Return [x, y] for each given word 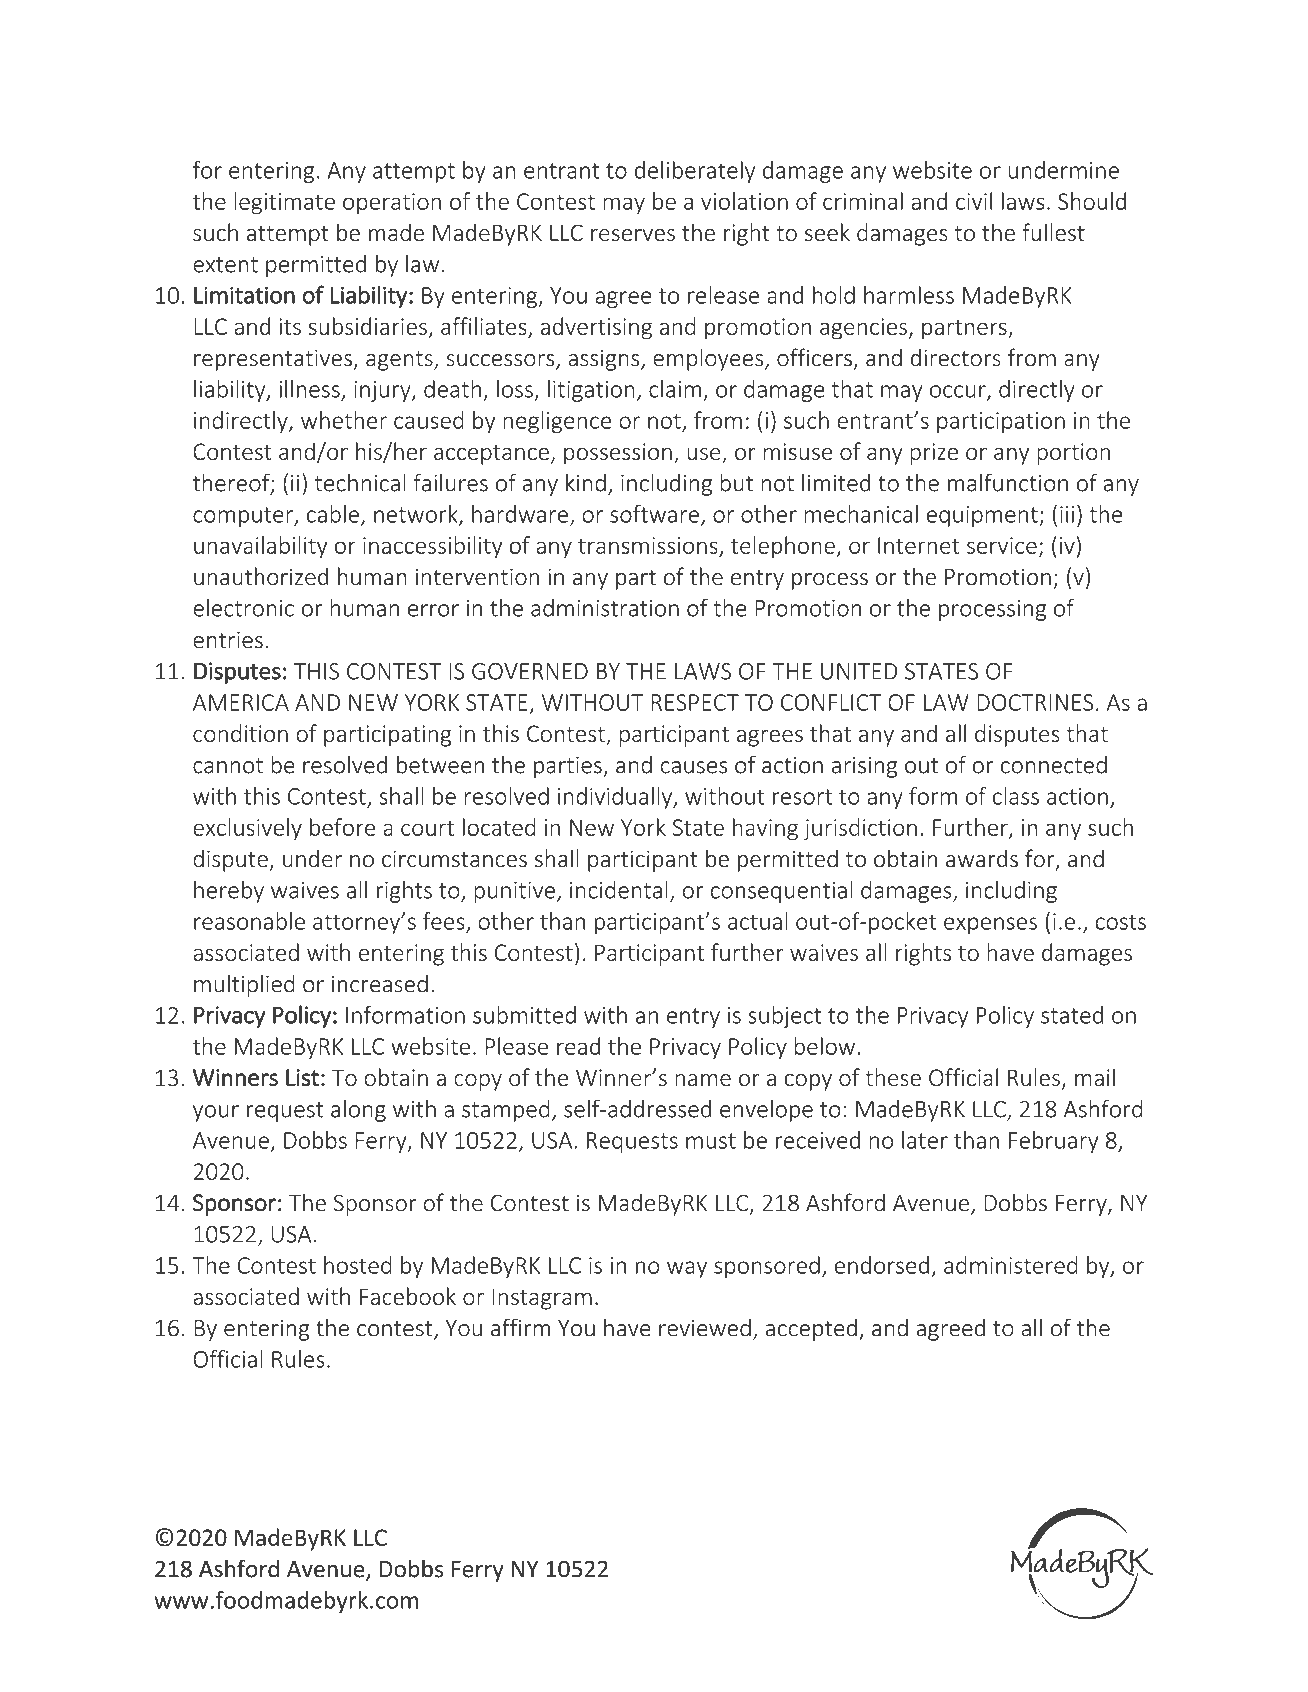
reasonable [249, 921]
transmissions [648, 545]
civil [974, 201]
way [687, 1269]
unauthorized [261, 576]
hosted [357, 1265]
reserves [633, 235]
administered [1010, 1265]
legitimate [284, 203]
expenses [990, 925]
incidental [619, 890]
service [1002, 545]
